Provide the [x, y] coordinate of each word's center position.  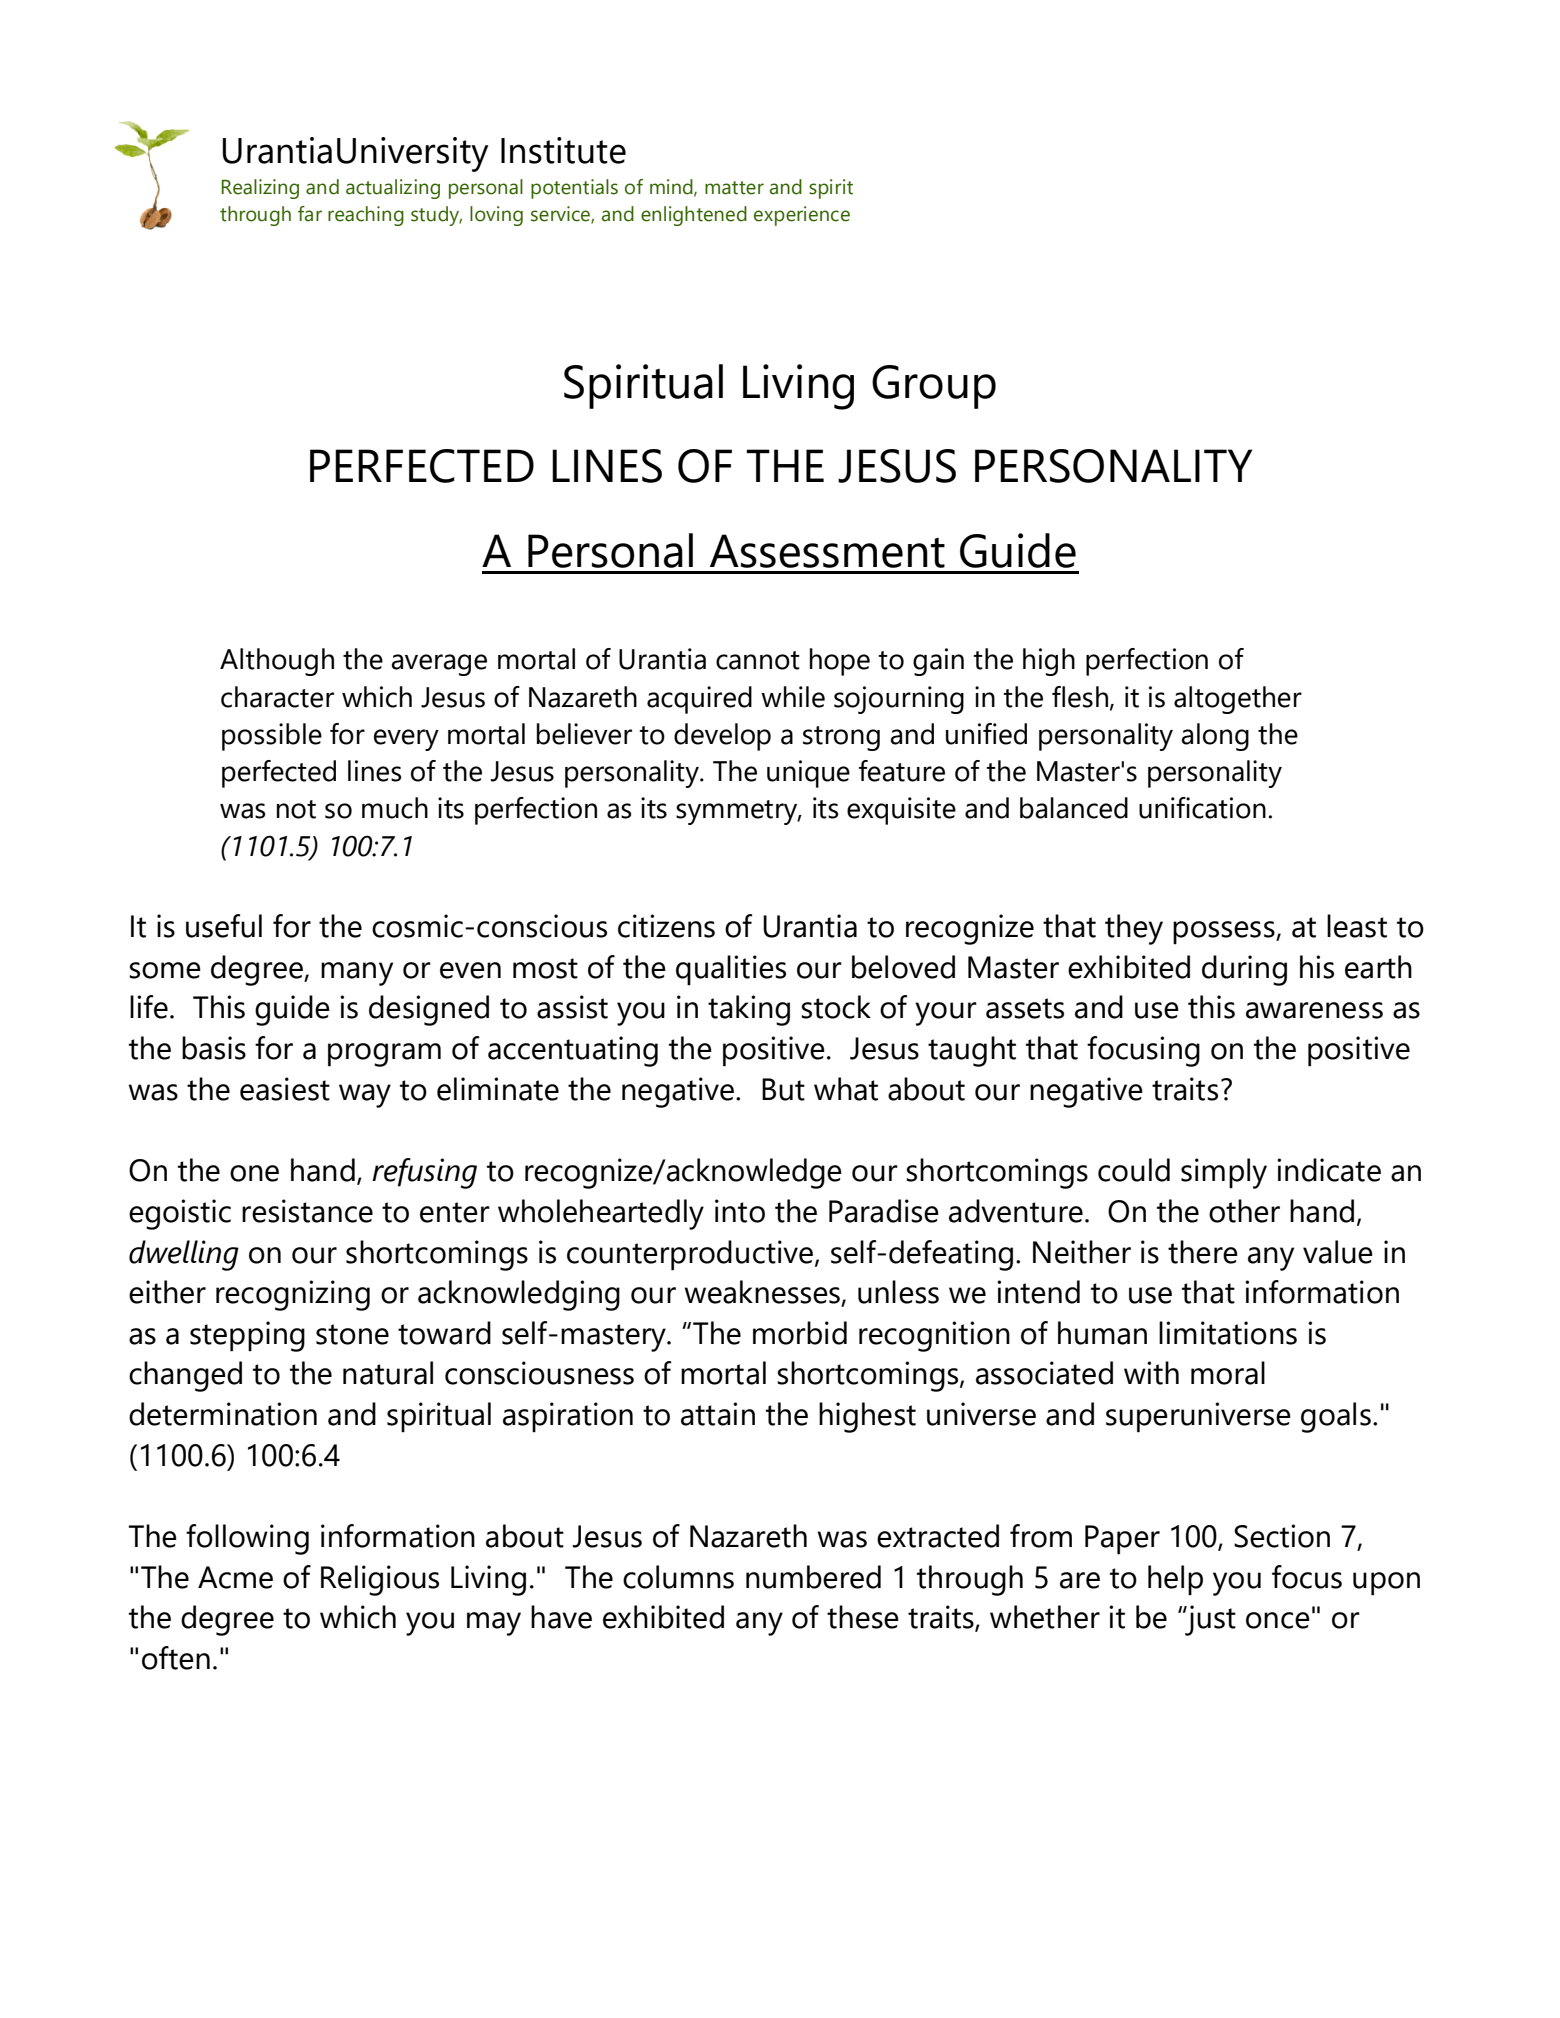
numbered [813, 1577]
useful [224, 926]
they [1134, 929]
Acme [235, 1577]
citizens [666, 926]
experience [802, 216]
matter [734, 188]
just [1209, 1620]
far [310, 214]
